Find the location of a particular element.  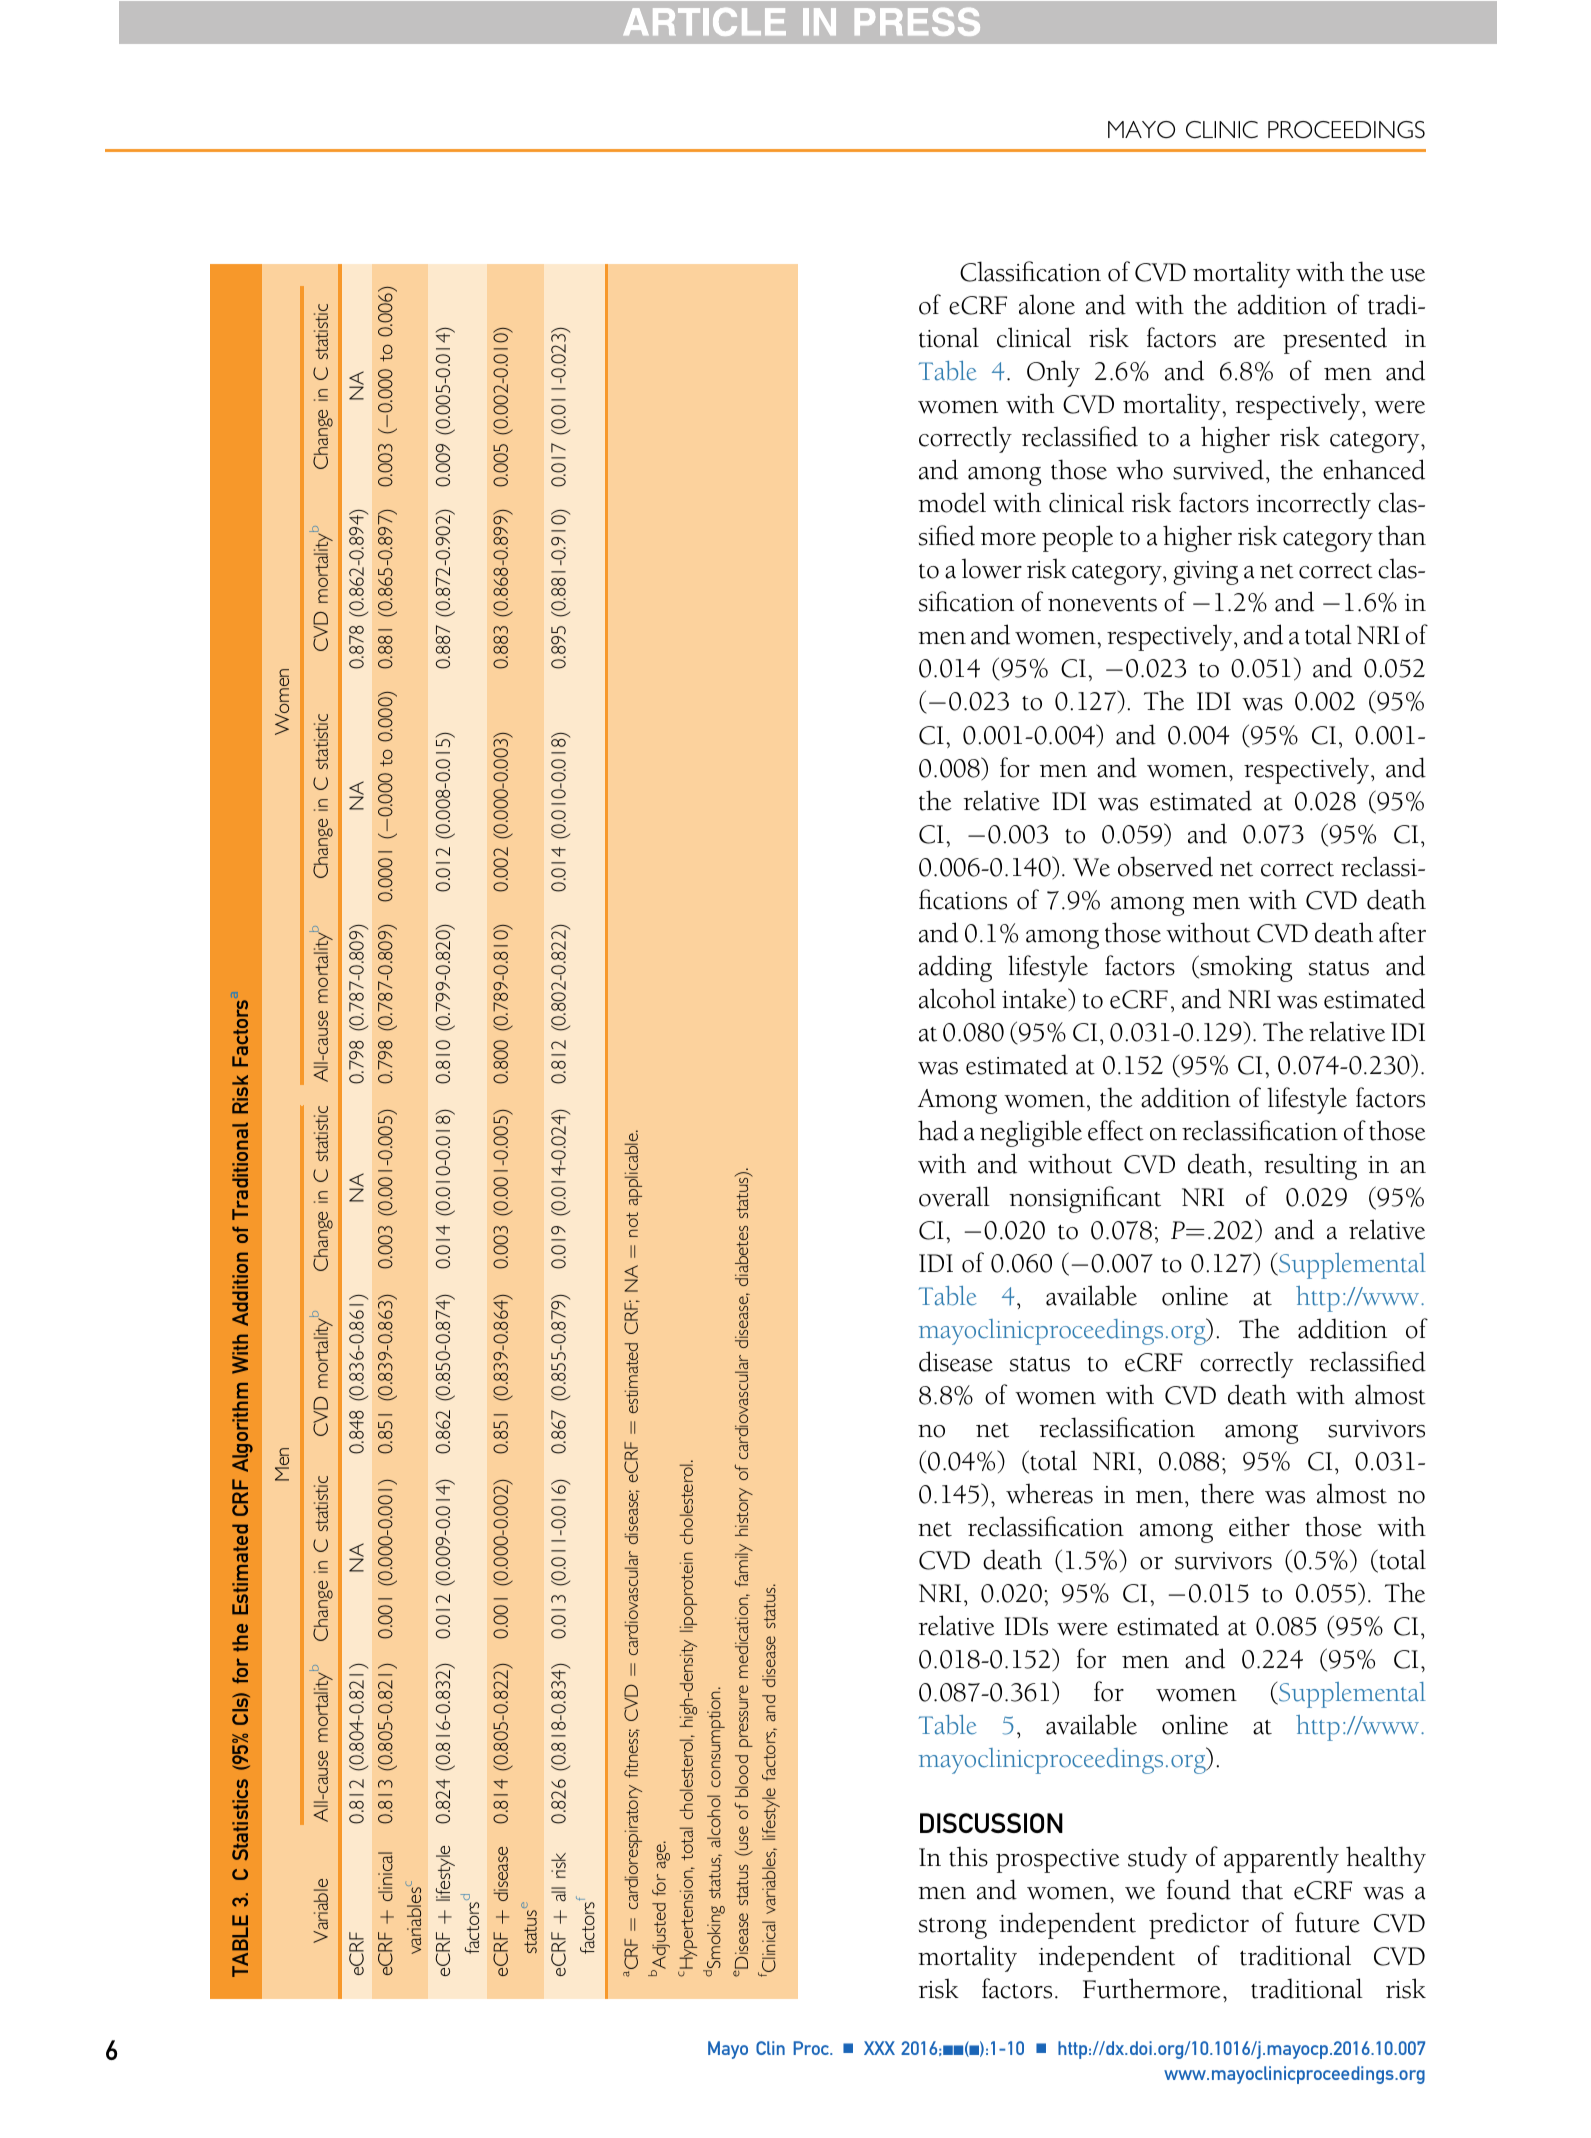

who is located at coordinates (1139, 469).
